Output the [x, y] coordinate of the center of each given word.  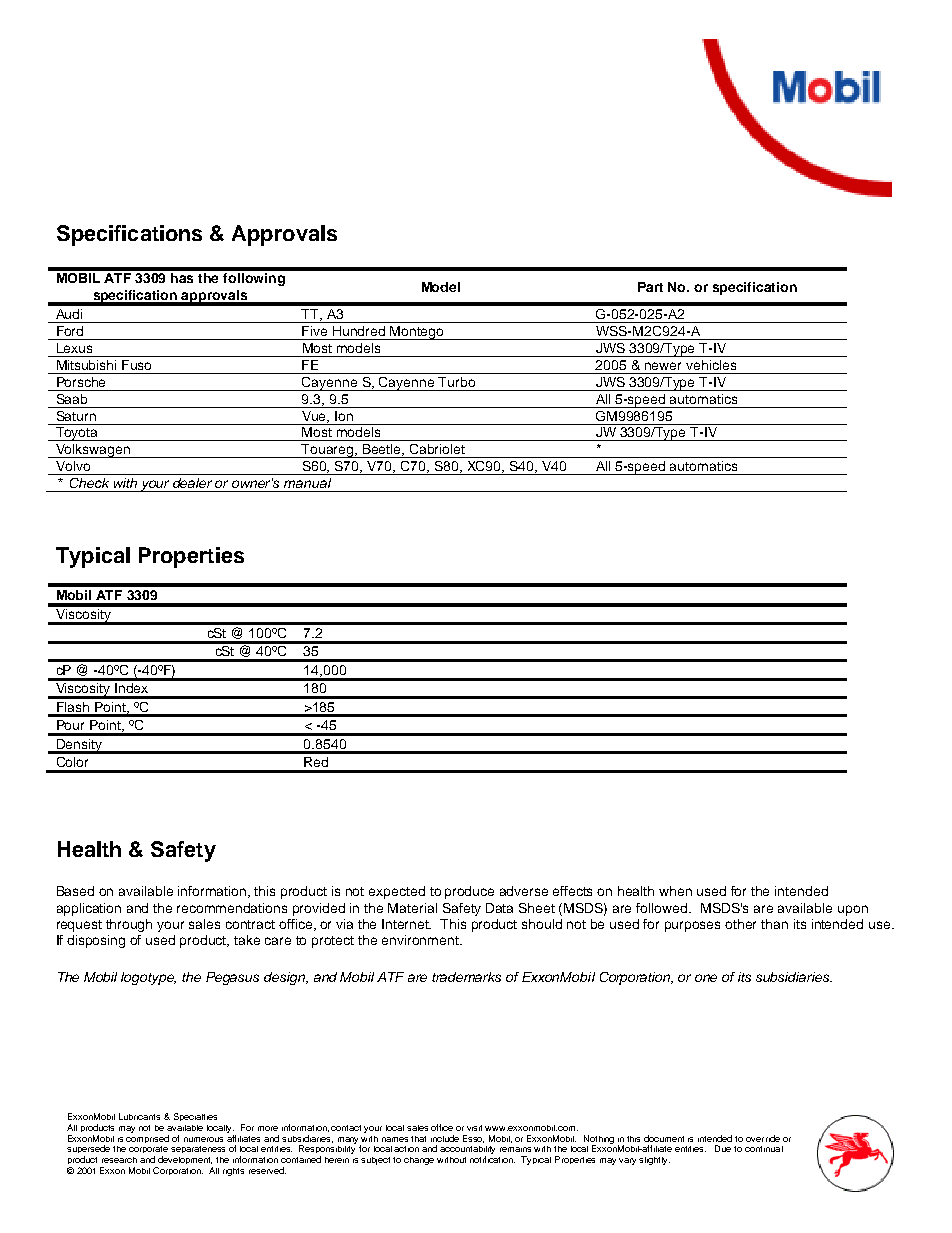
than [774, 924]
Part [650, 287]
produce [469, 892]
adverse [524, 891]
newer [663, 366]
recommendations [232, 908]
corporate [148, 1151]
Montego [418, 333]
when [675, 891]
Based [75, 891]
